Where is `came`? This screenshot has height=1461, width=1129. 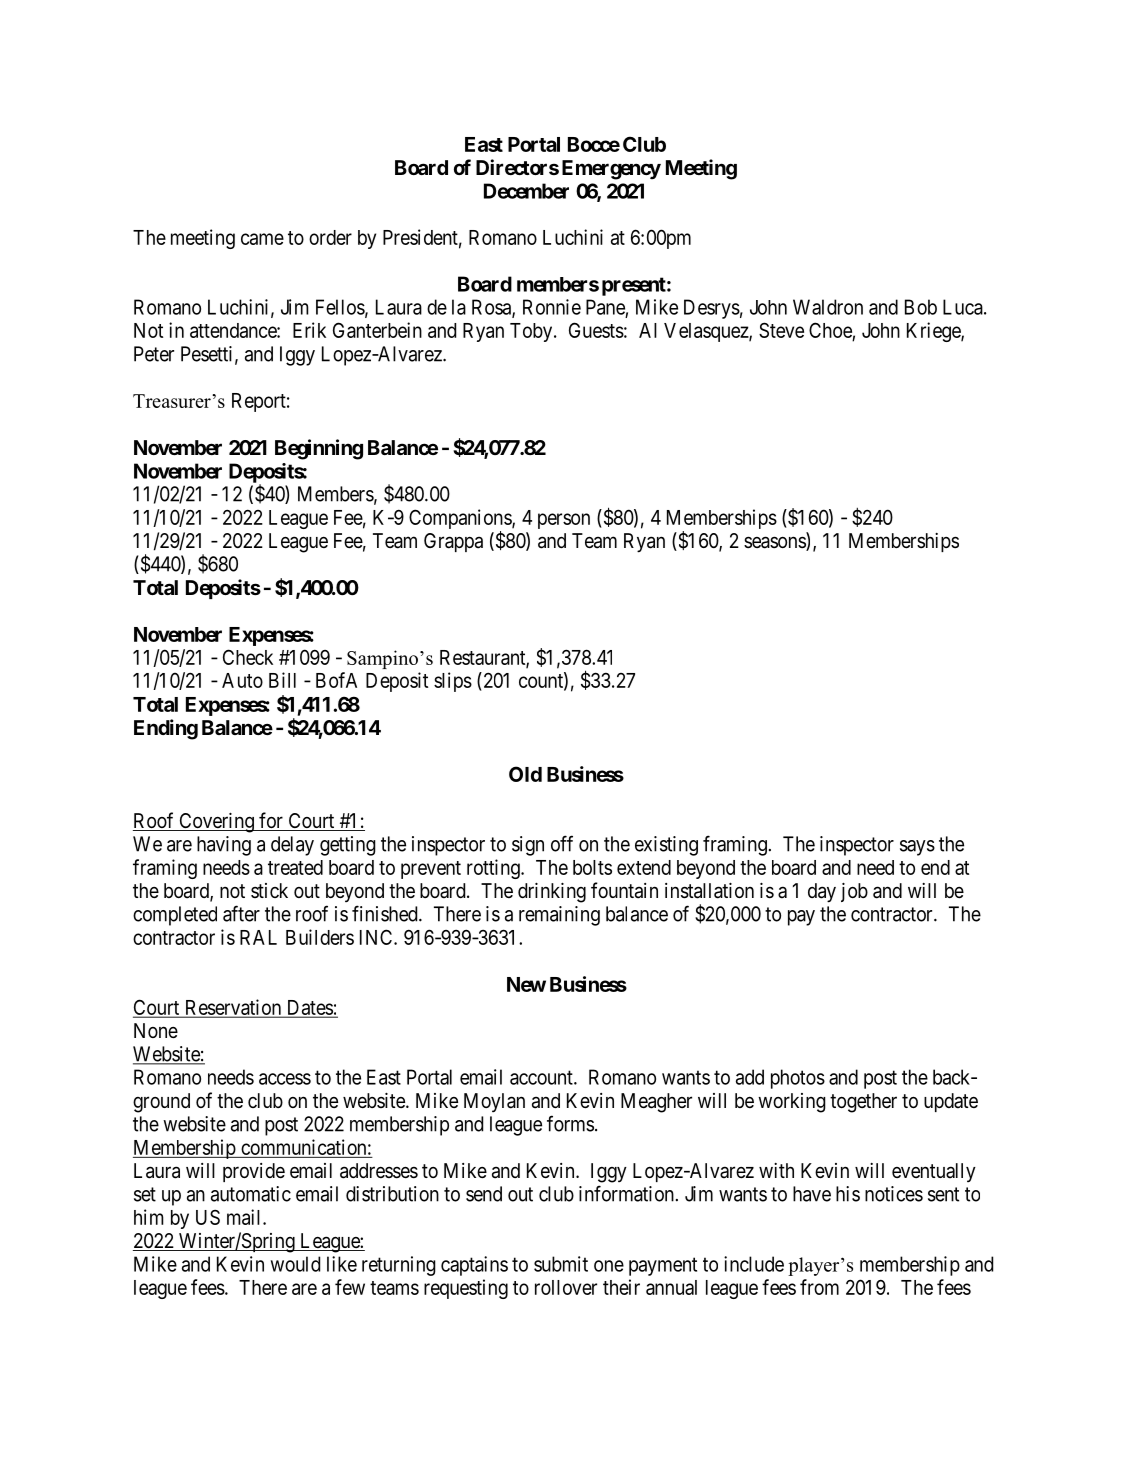 came is located at coordinates (262, 239).
